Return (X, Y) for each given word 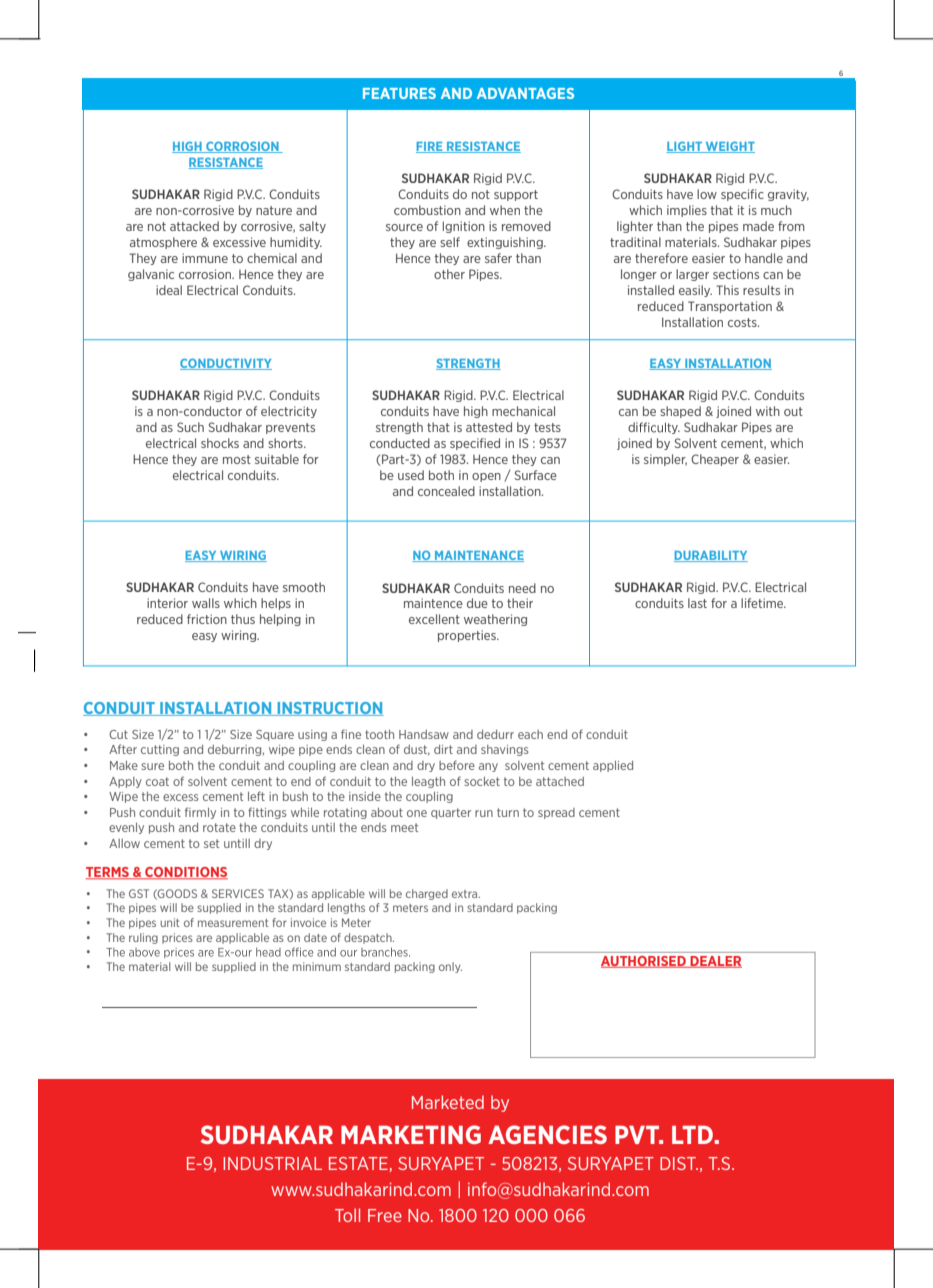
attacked (194, 226)
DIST (679, 1163)
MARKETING (411, 1134)
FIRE (430, 147)
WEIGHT (729, 147)
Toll (347, 1215)
